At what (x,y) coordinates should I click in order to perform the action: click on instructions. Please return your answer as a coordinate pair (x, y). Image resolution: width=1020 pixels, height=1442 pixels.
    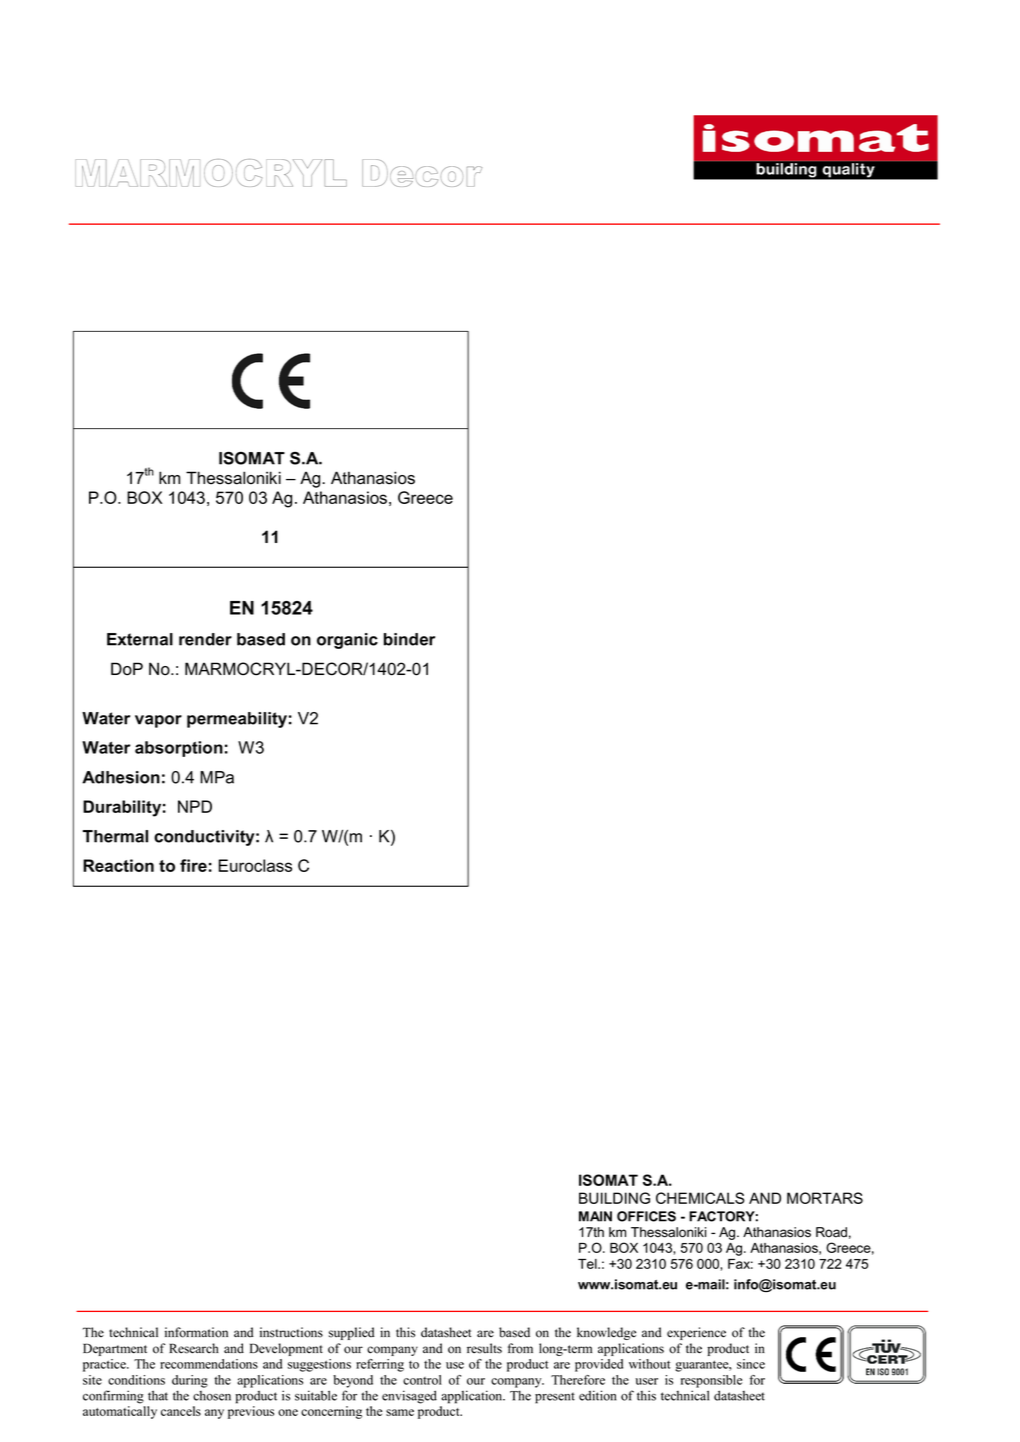
    Looking at the image, I should click on (291, 1332).
